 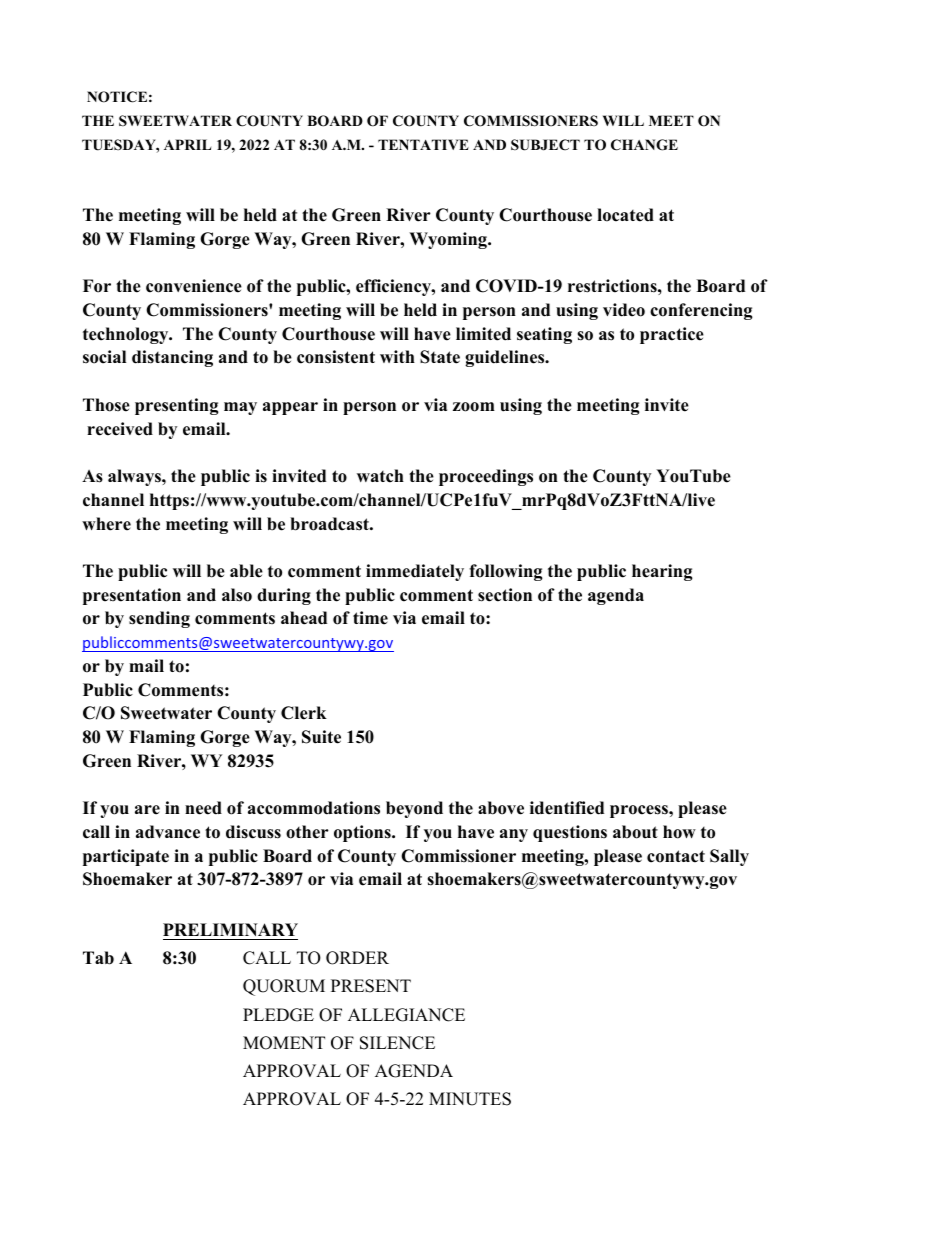 I want to click on APRIL, so click(x=187, y=144).
